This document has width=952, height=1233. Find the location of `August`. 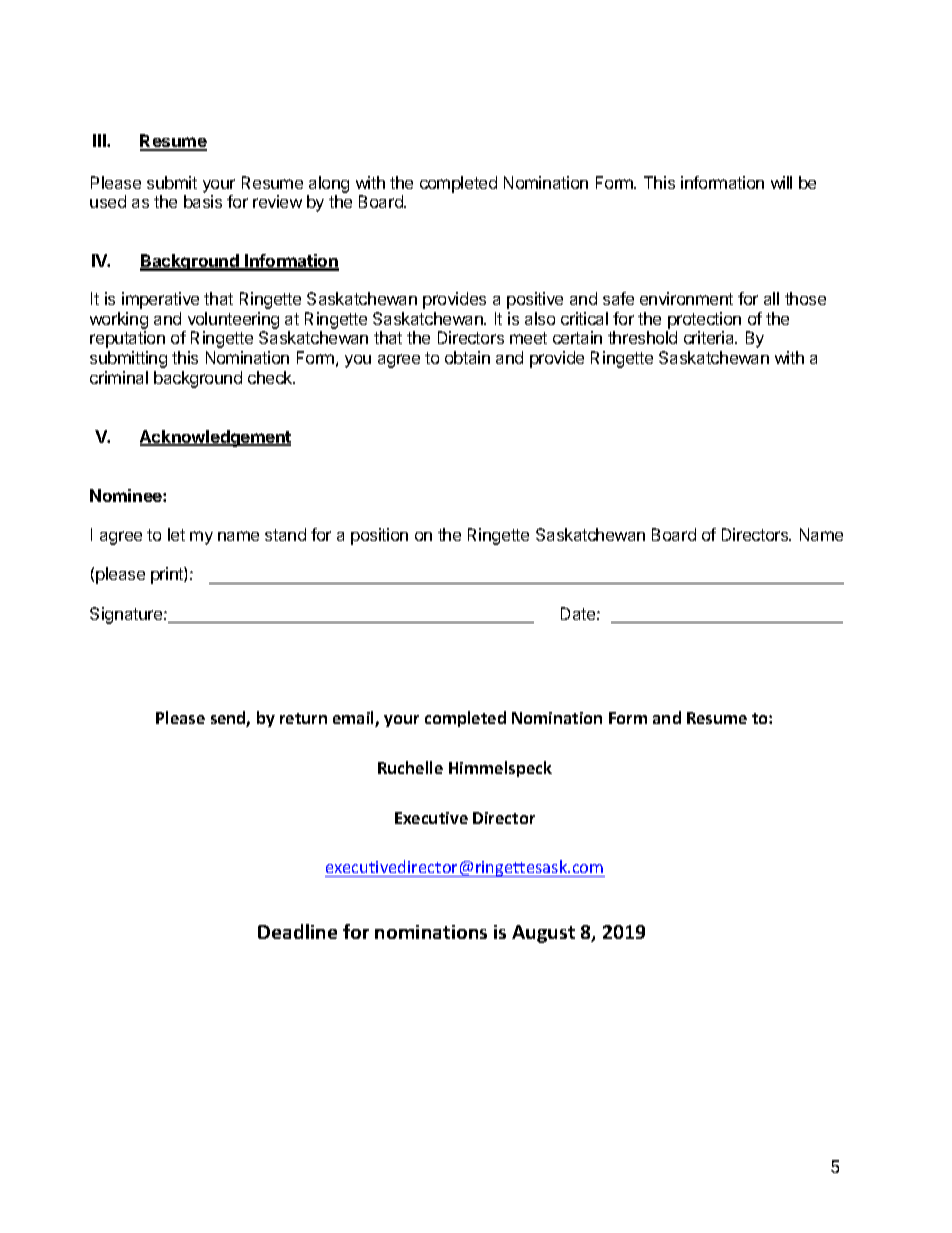

August is located at coordinates (543, 934).
